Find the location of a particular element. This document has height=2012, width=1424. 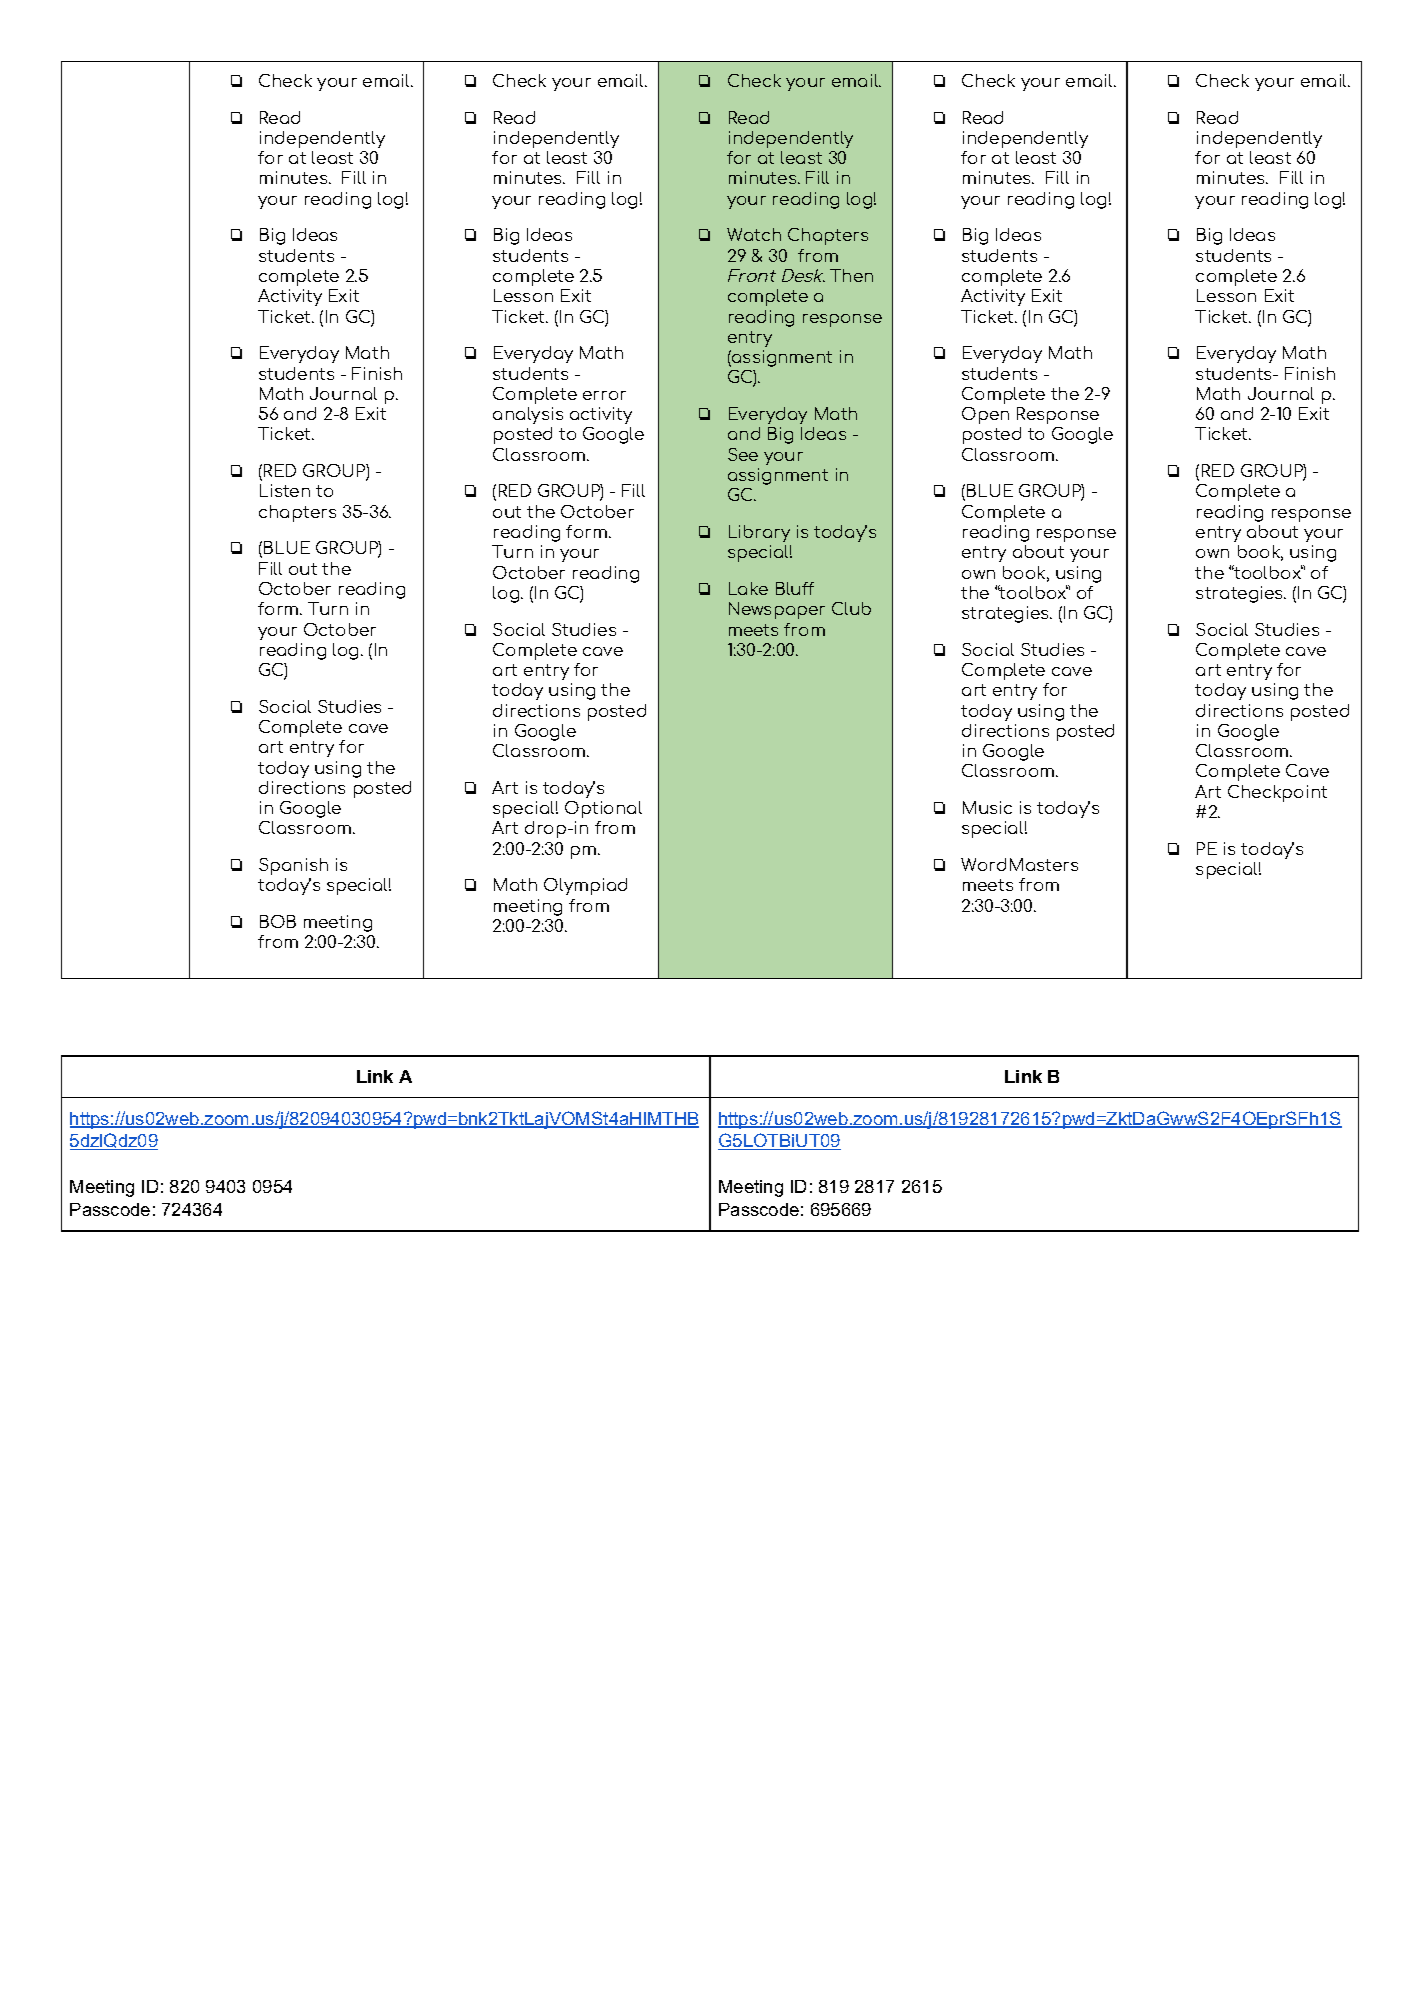

Newspaper is located at coordinates (777, 610).
